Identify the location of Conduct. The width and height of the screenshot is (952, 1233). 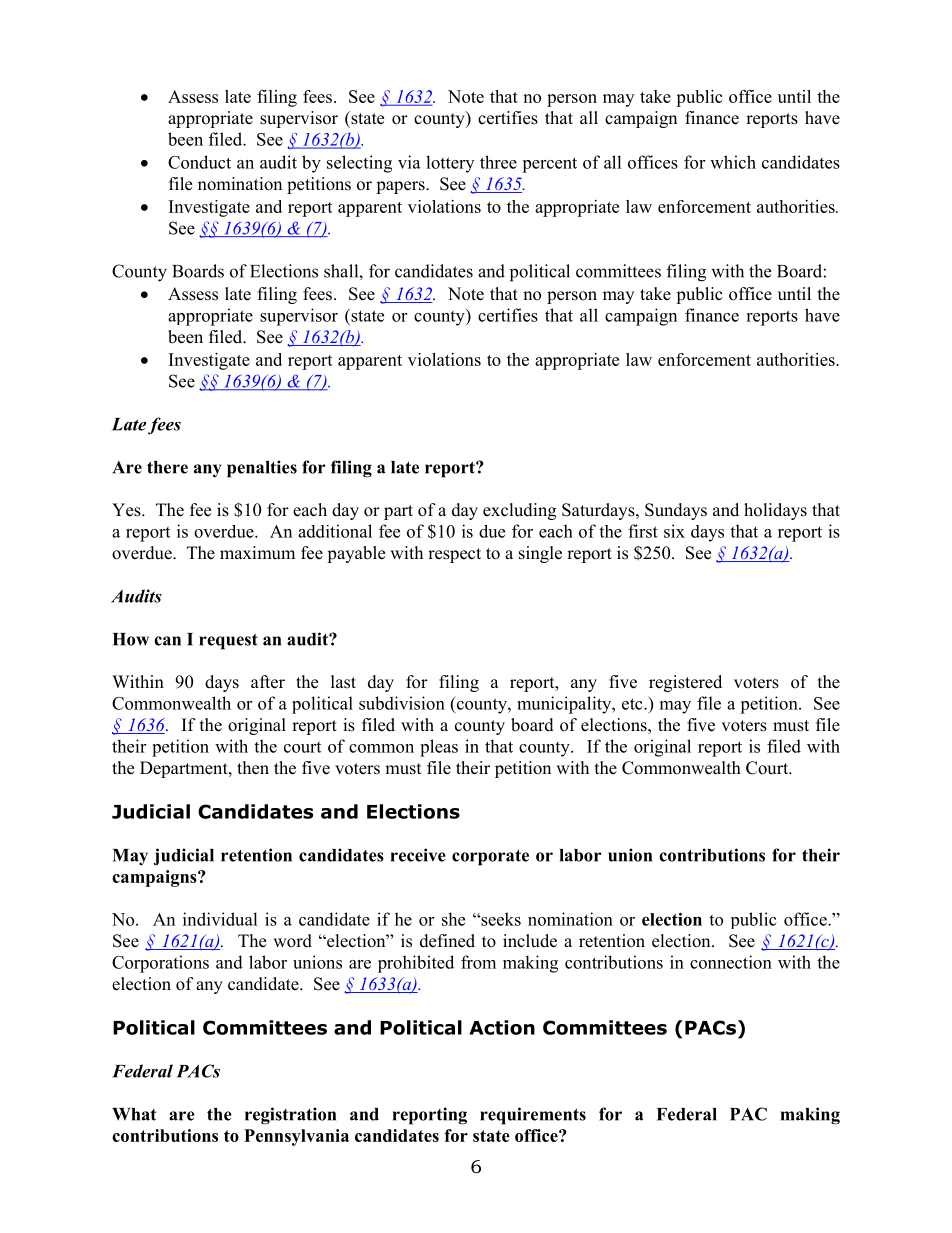
(199, 162).
